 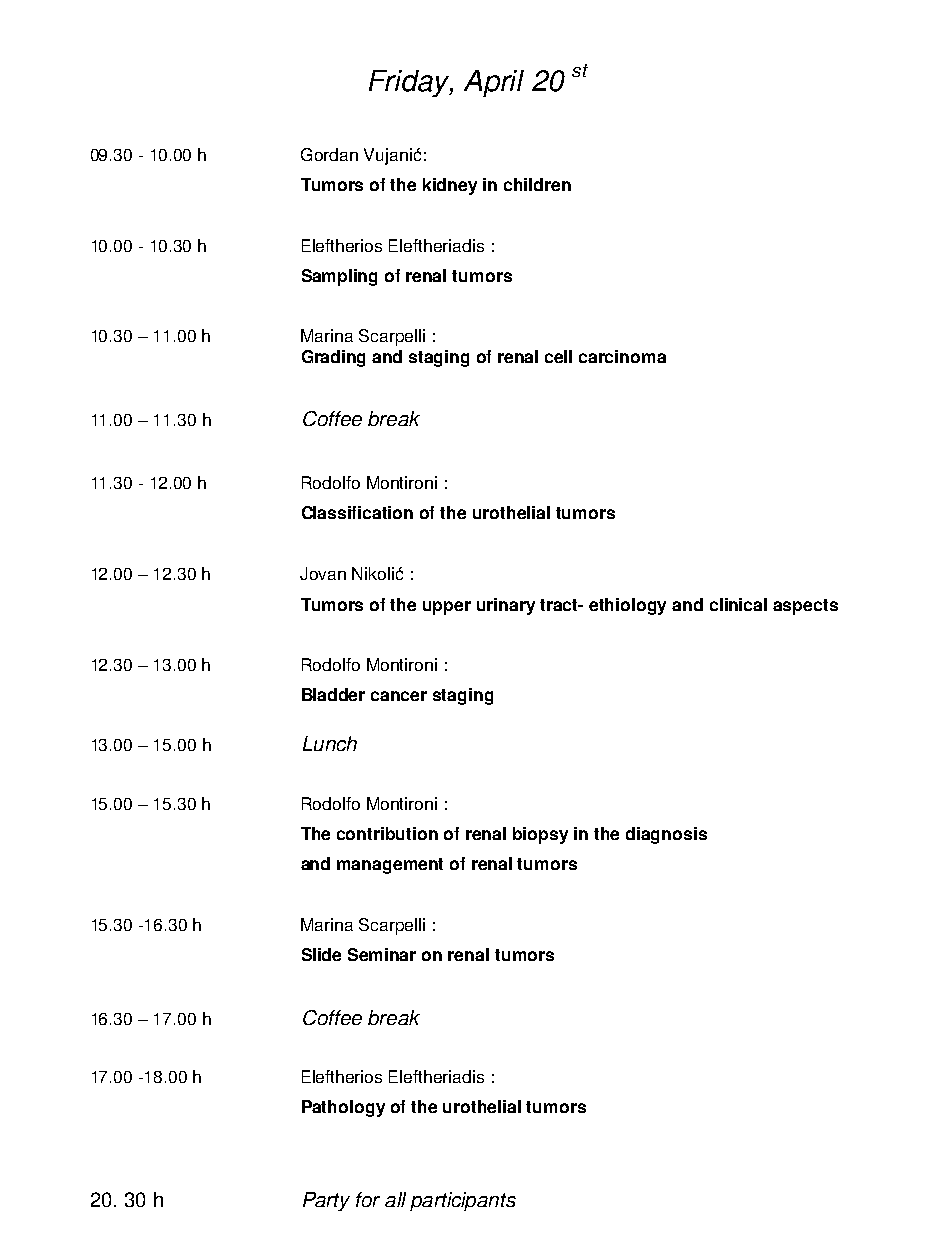 I want to click on for, so click(x=368, y=1199).
